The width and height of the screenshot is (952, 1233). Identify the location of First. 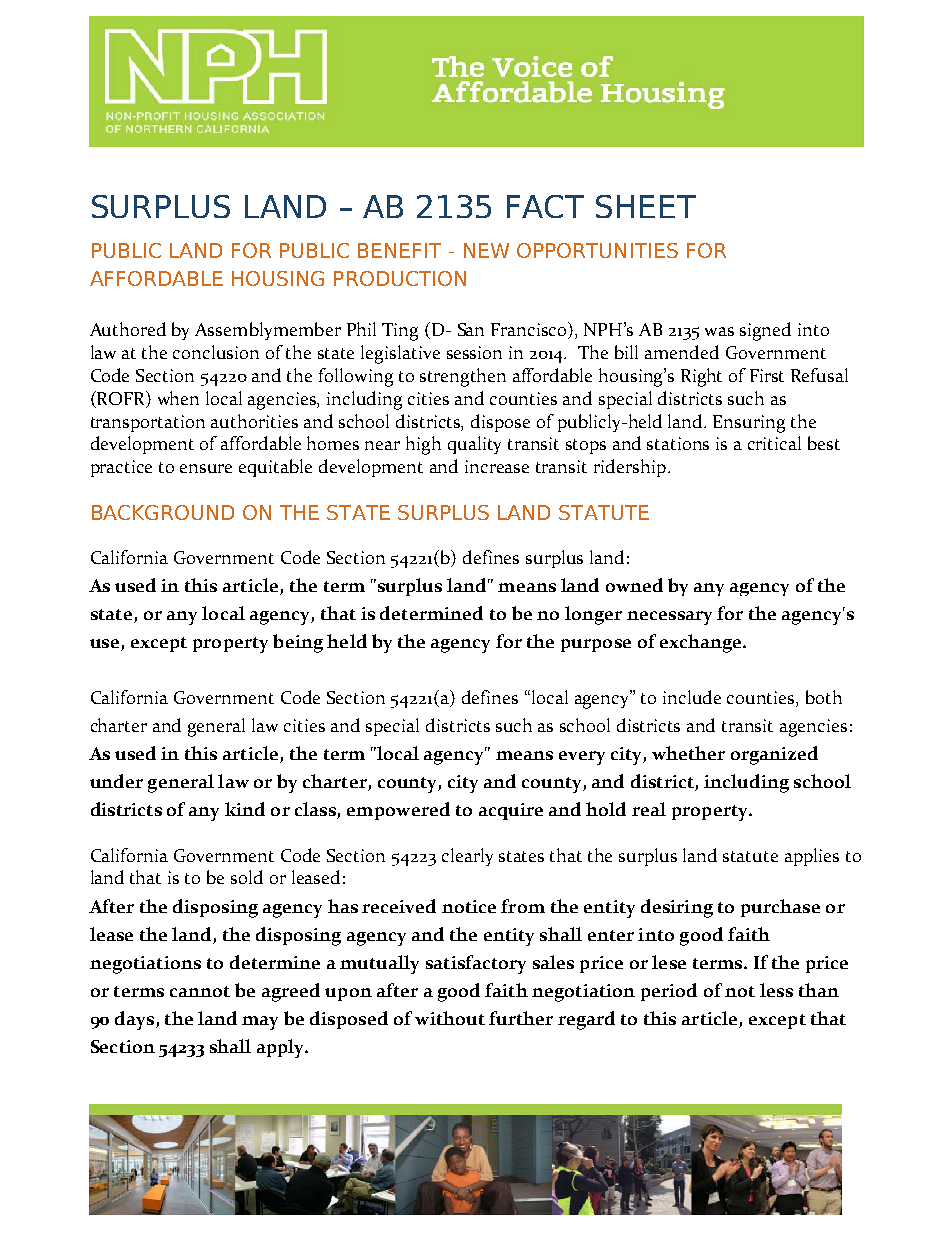
(767, 375).
